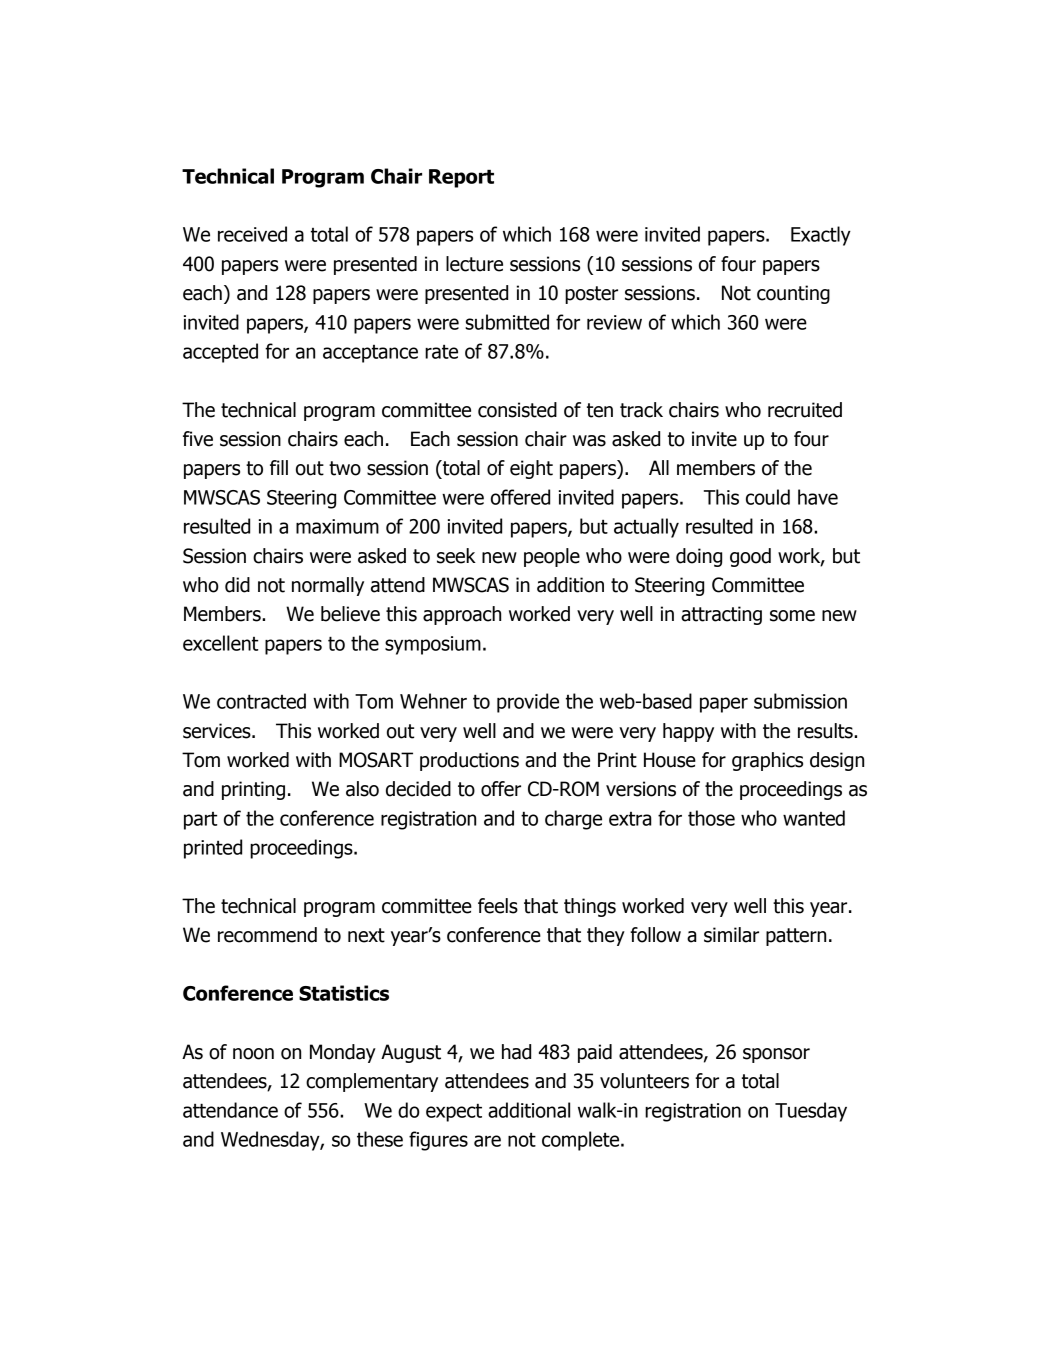 The image size is (1055, 1365). What do you see at coordinates (252, 234) in the page?
I see `received` at bounding box center [252, 234].
